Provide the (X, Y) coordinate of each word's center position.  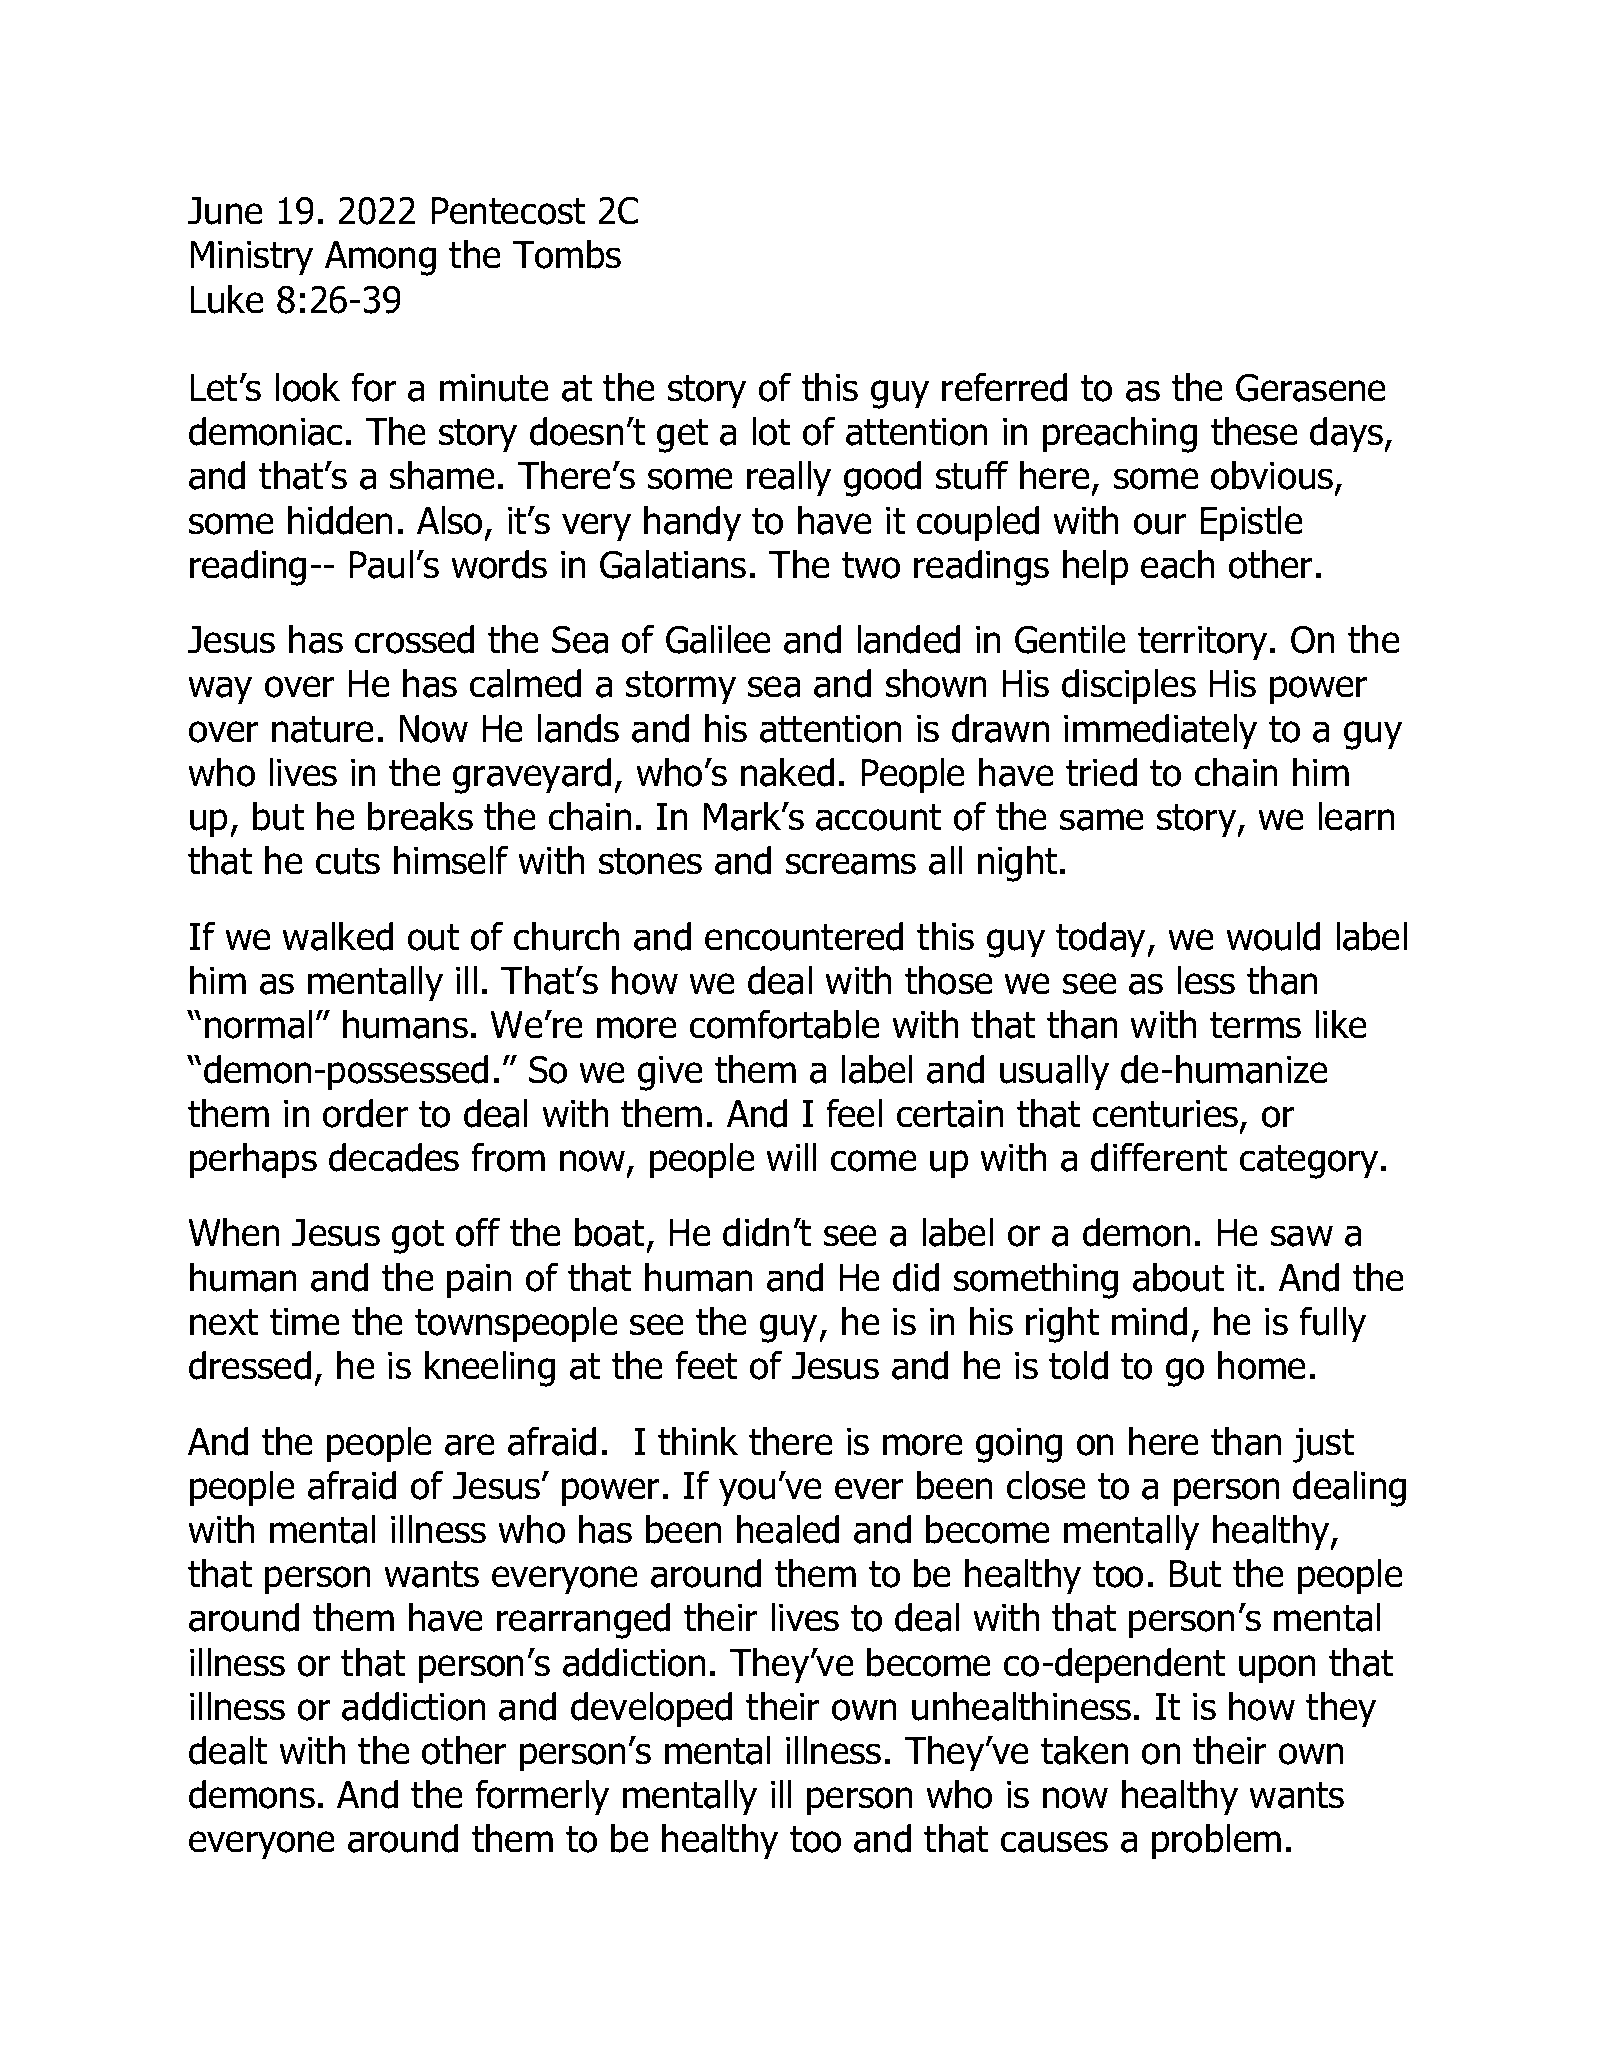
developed (651, 1710)
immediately (1160, 732)
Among (380, 258)
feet (706, 1365)
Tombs (567, 254)
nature (323, 729)
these (1254, 431)
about (1179, 1277)
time (305, 1322)
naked (787, 772)
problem (1216, 1842)
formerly (542, 1798)
